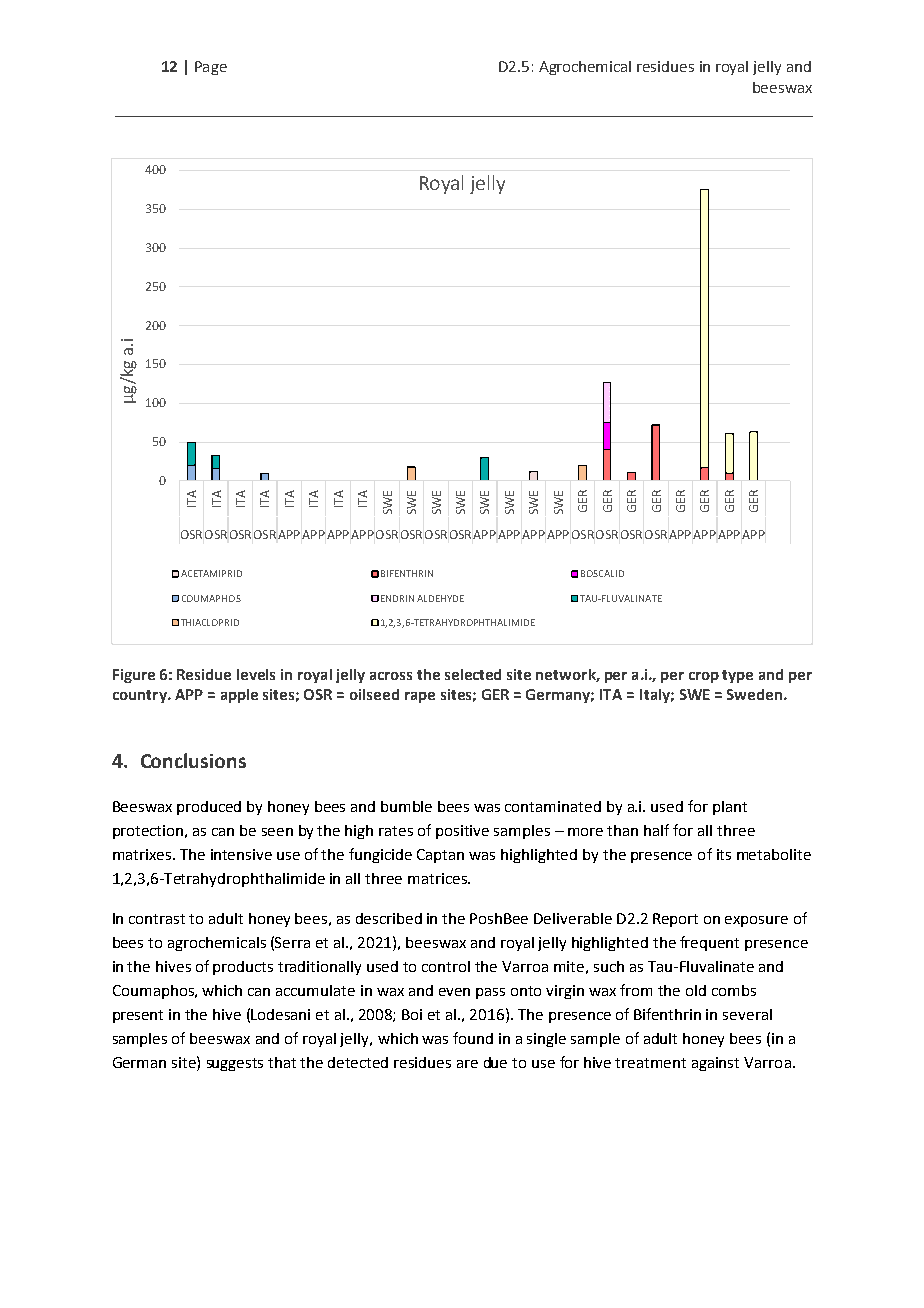  Describe the element at coordinates (211, 68) in the document. I see `Page` at that location.
